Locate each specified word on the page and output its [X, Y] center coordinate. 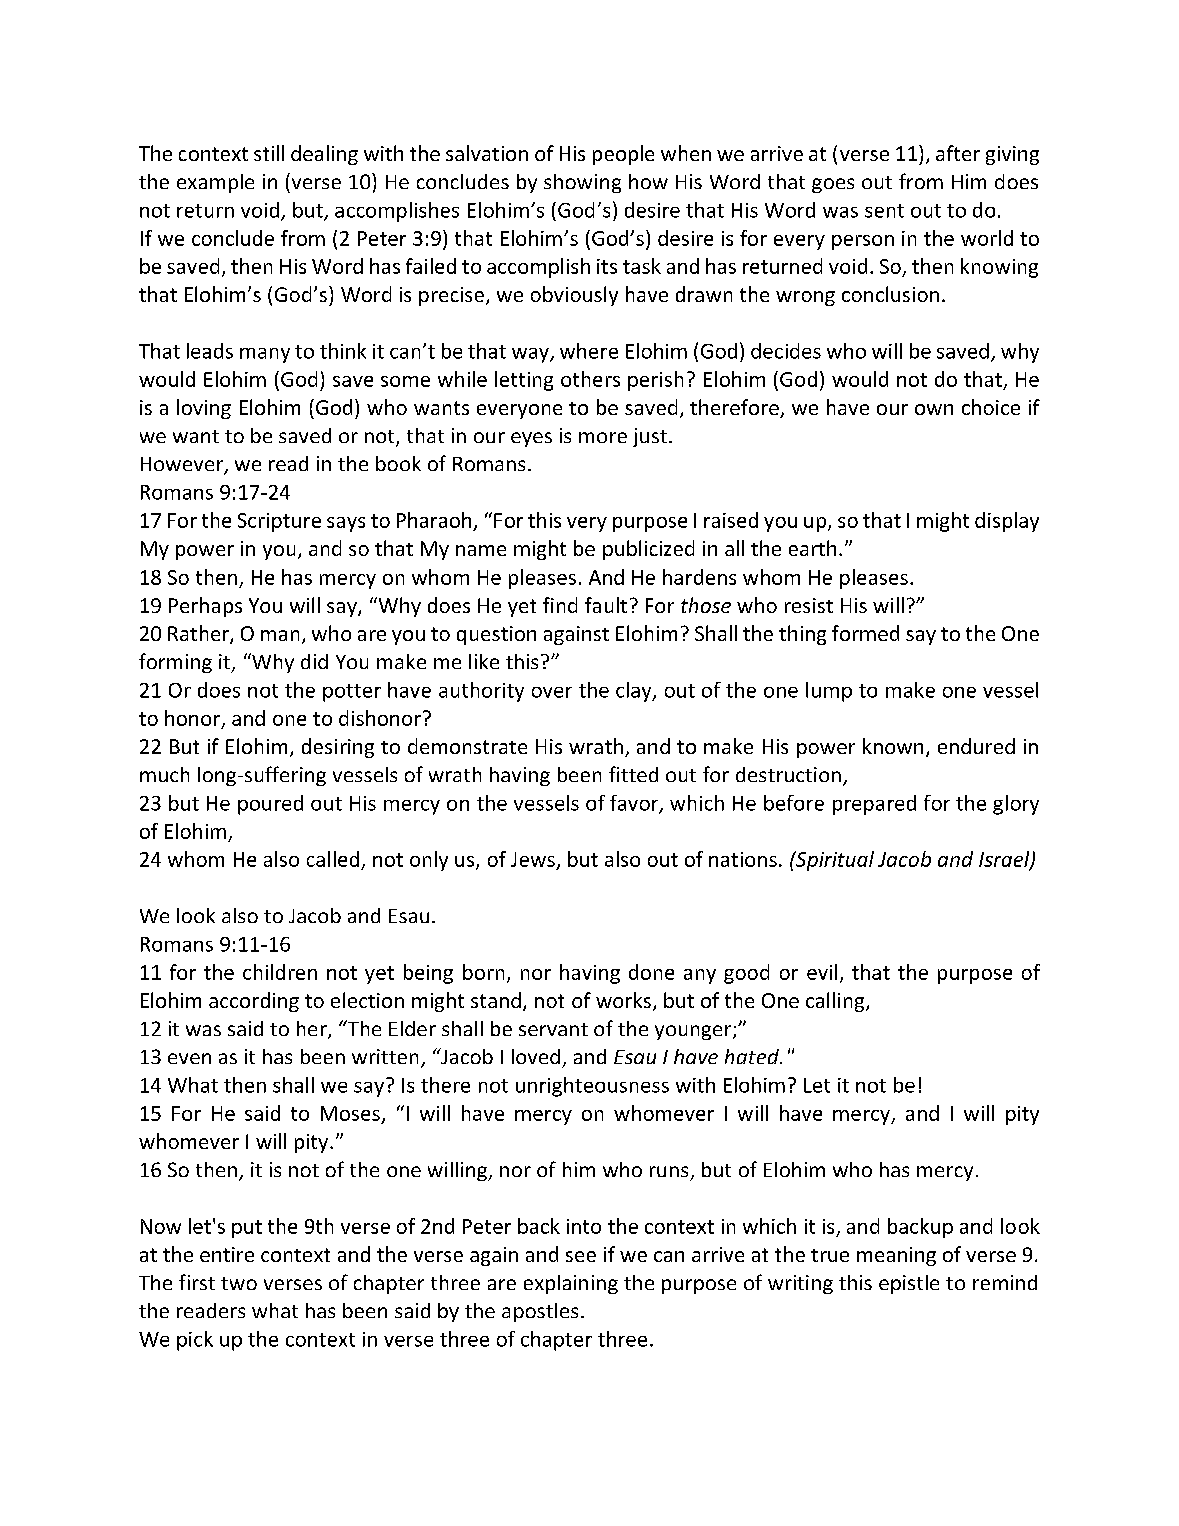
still [269, 153]
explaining [571, 1284]
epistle [909, 1284]
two [239, 1283]
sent [884, 211]
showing [582, 183]
